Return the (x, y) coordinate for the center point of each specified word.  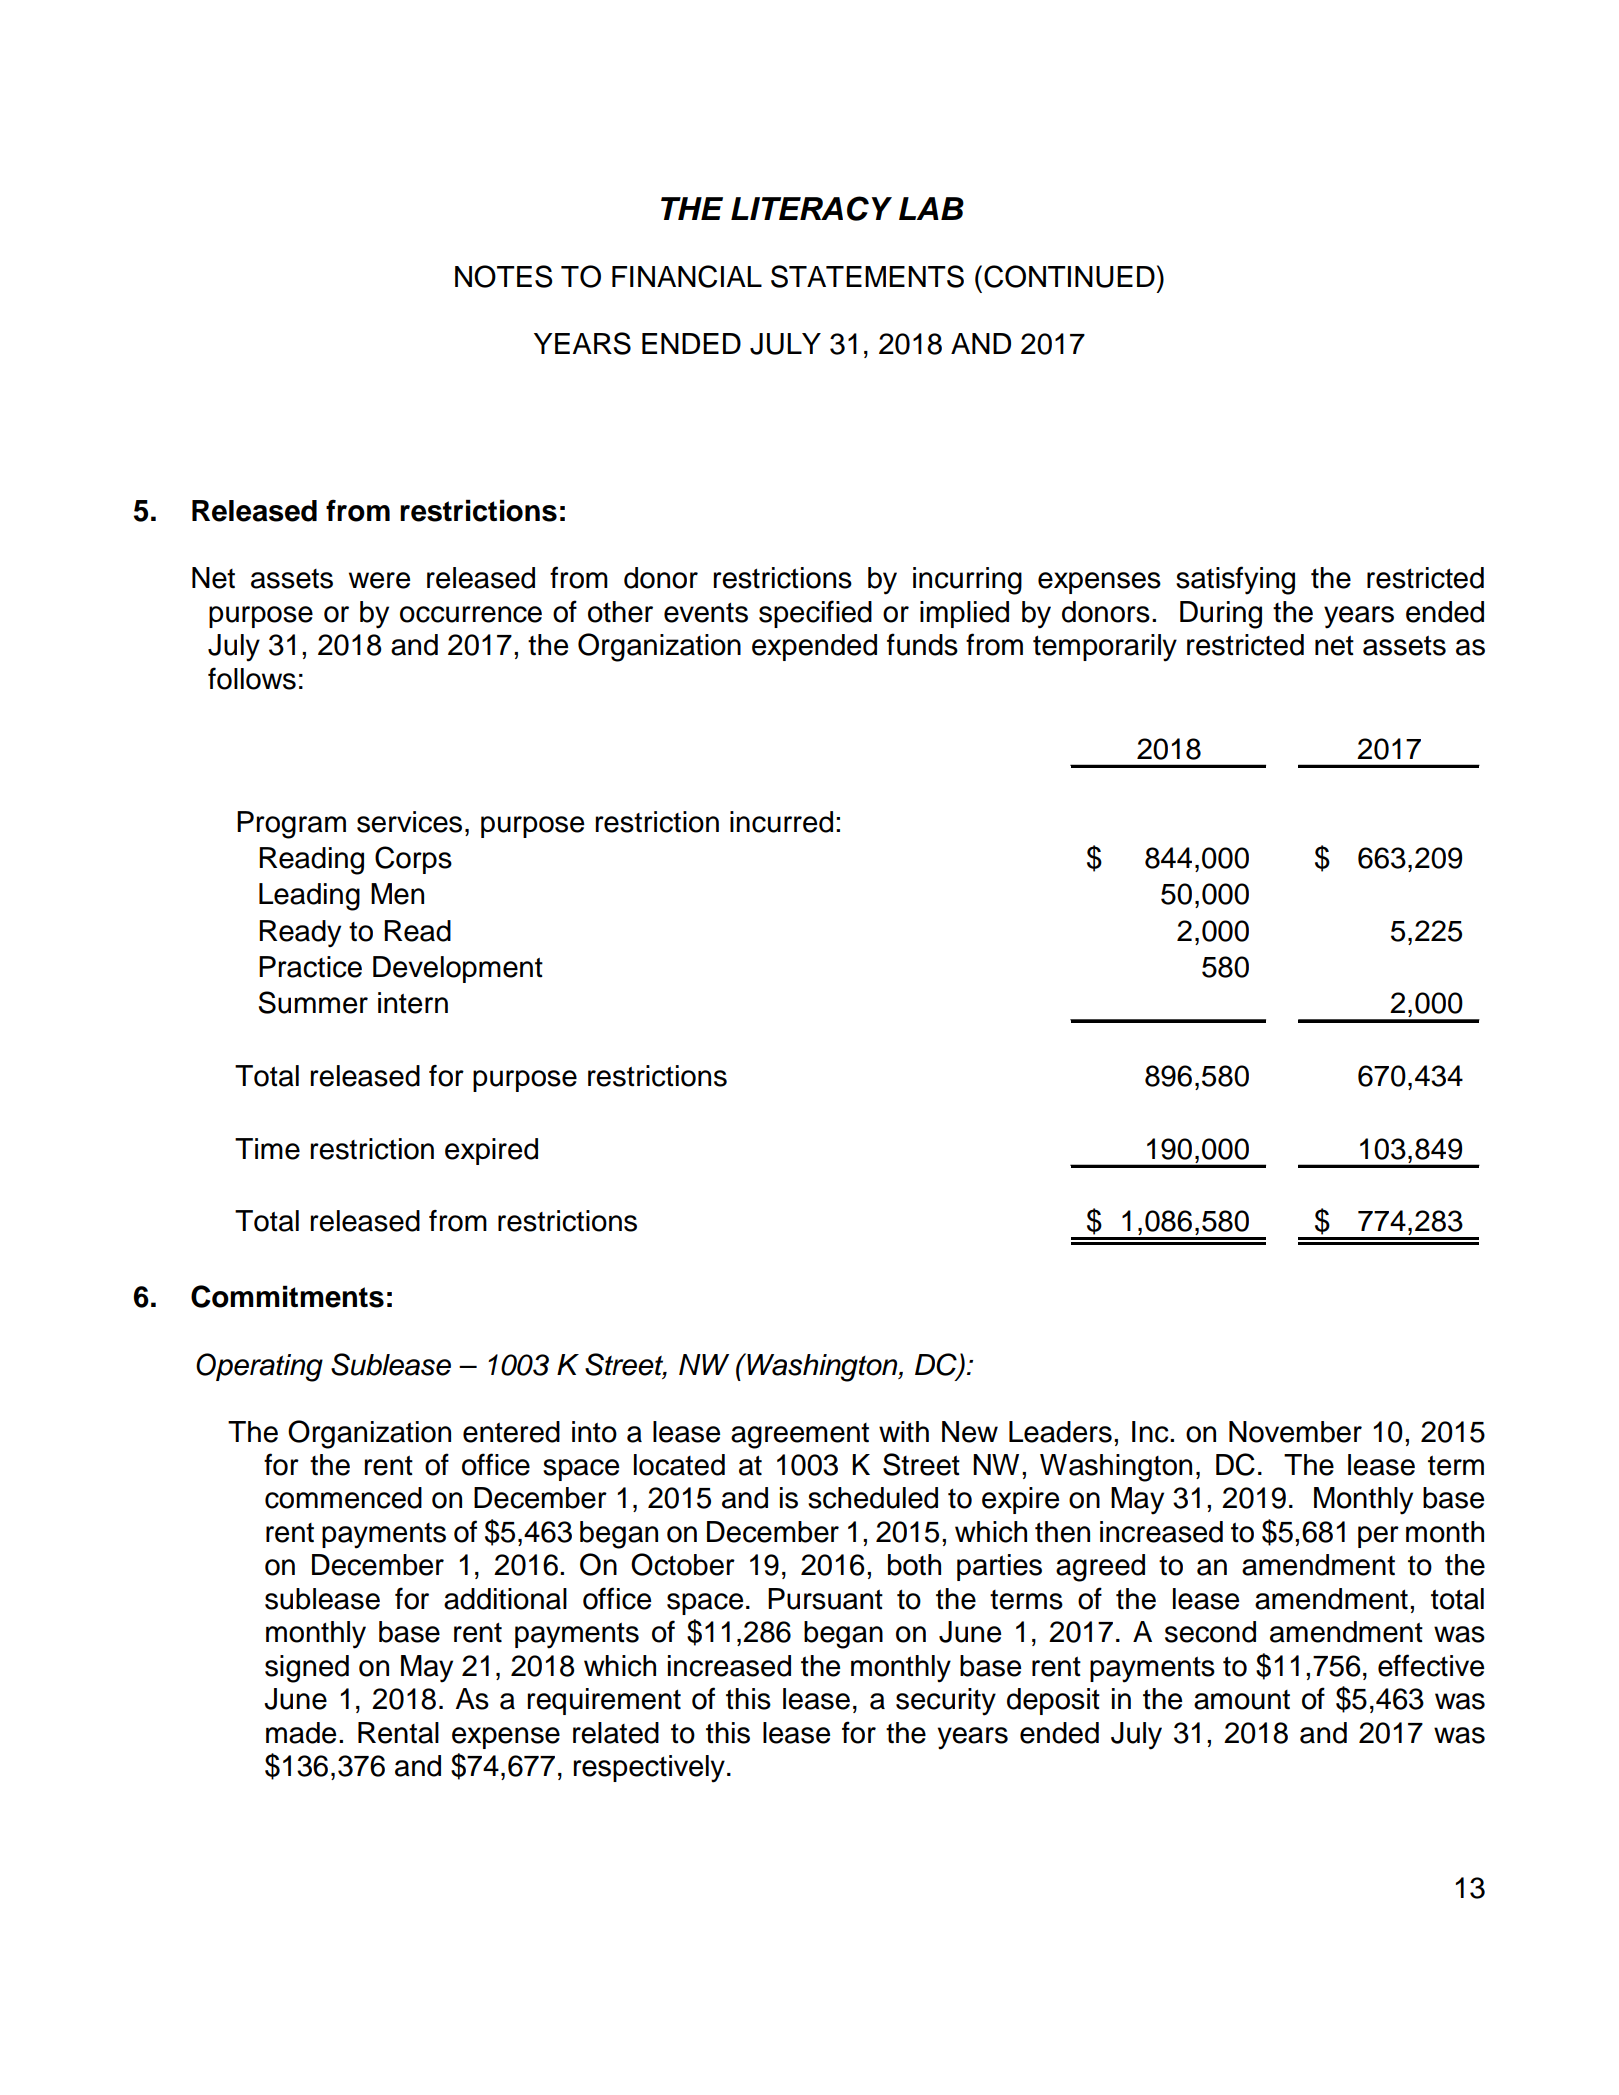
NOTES (504, 276)
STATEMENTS (867, 276)
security (946, 1702)
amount (1242, 1700)
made (301, 1733)
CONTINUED (1069, 276)
